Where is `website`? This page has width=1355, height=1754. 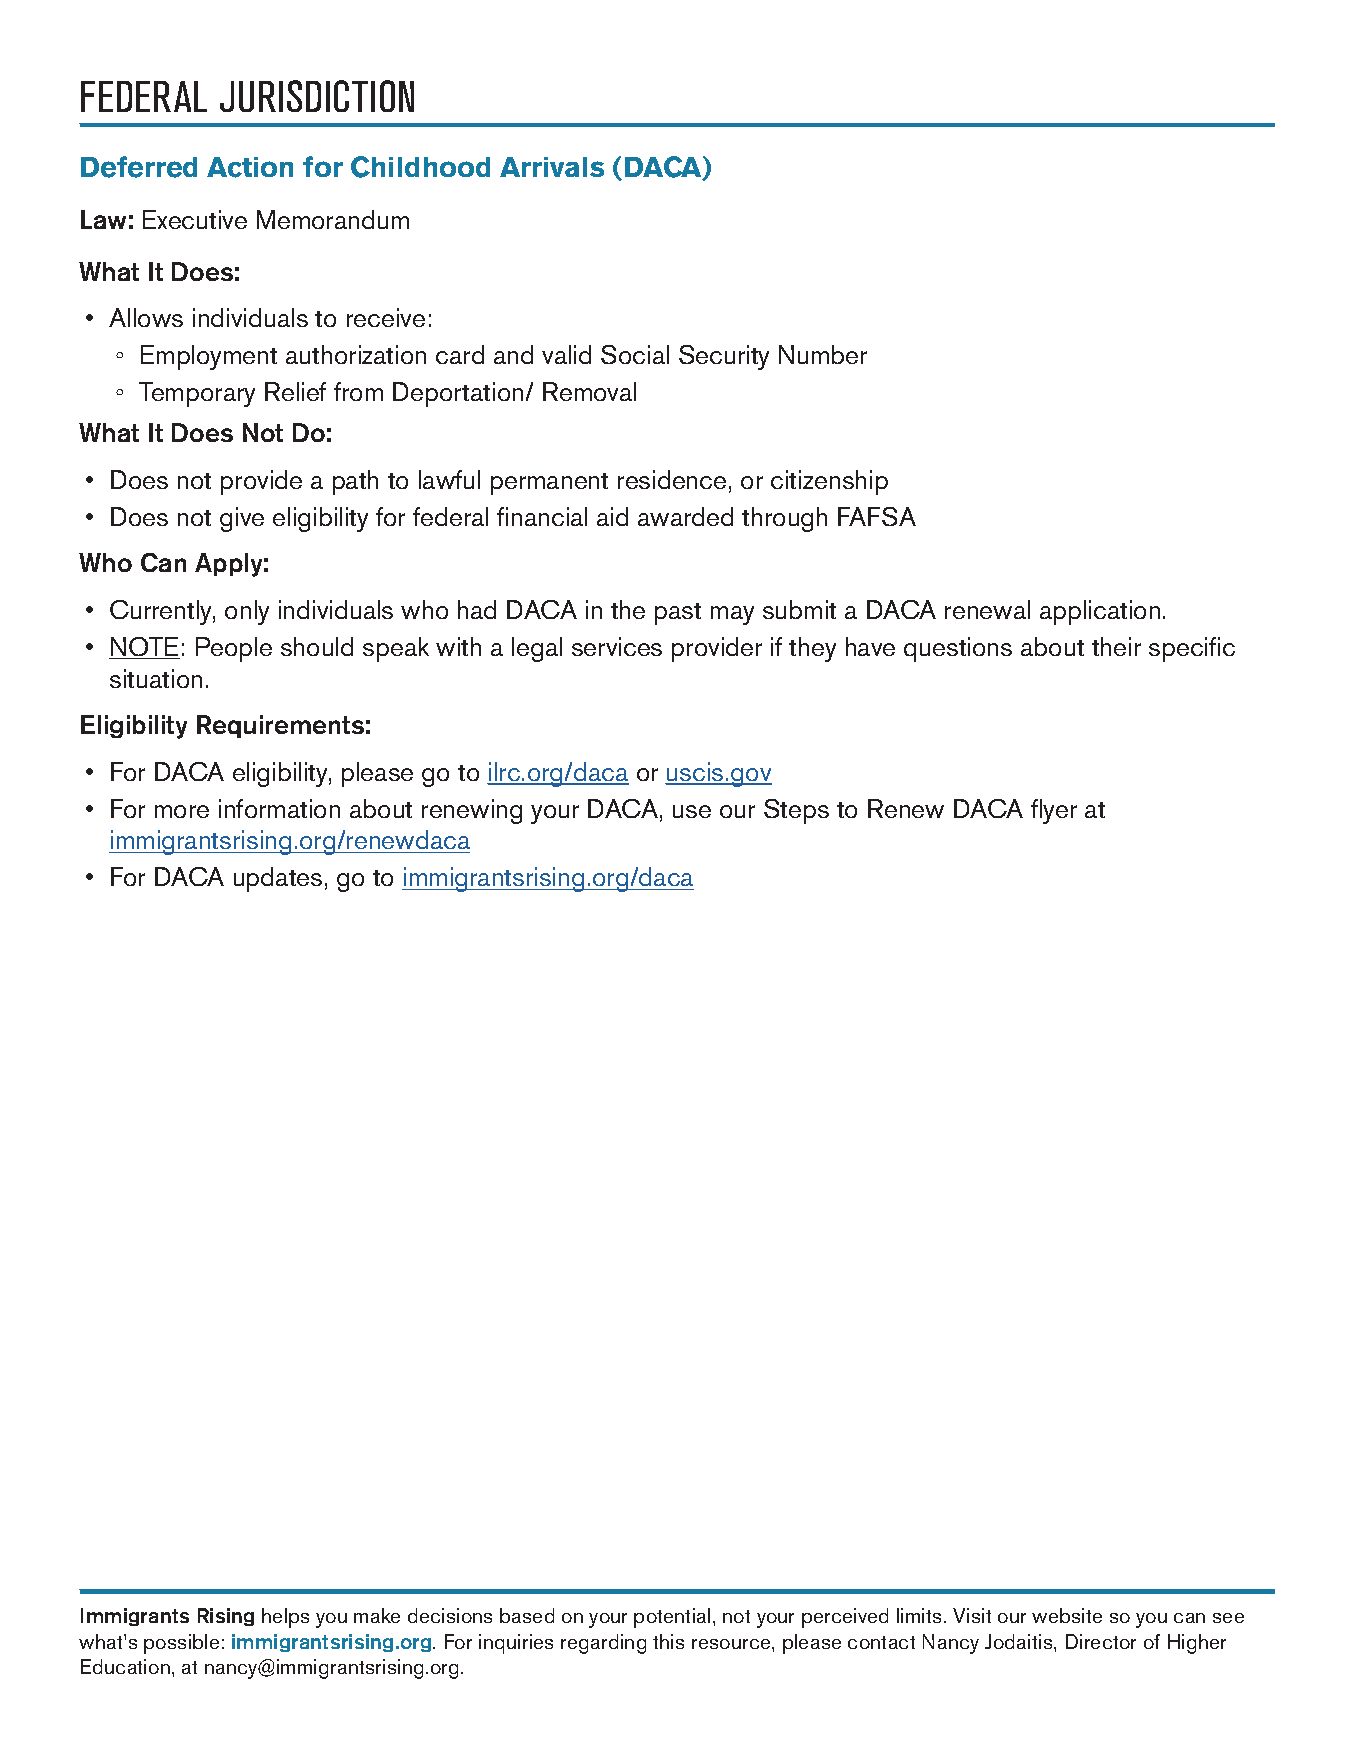
website is located at coordinates (1067, 1615).
